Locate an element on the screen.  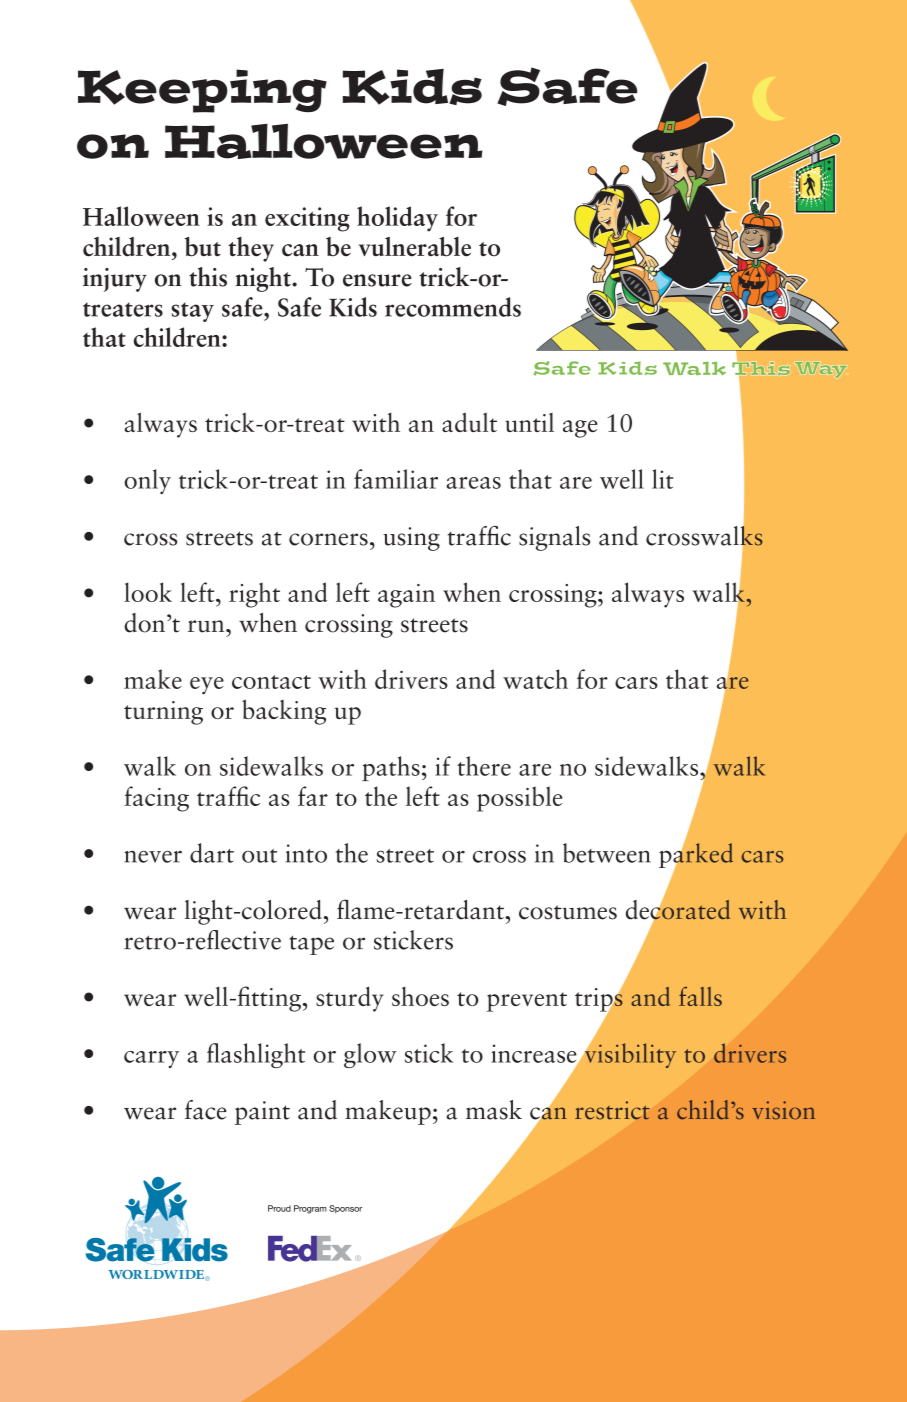
there is located at coordinates (484, 766).
